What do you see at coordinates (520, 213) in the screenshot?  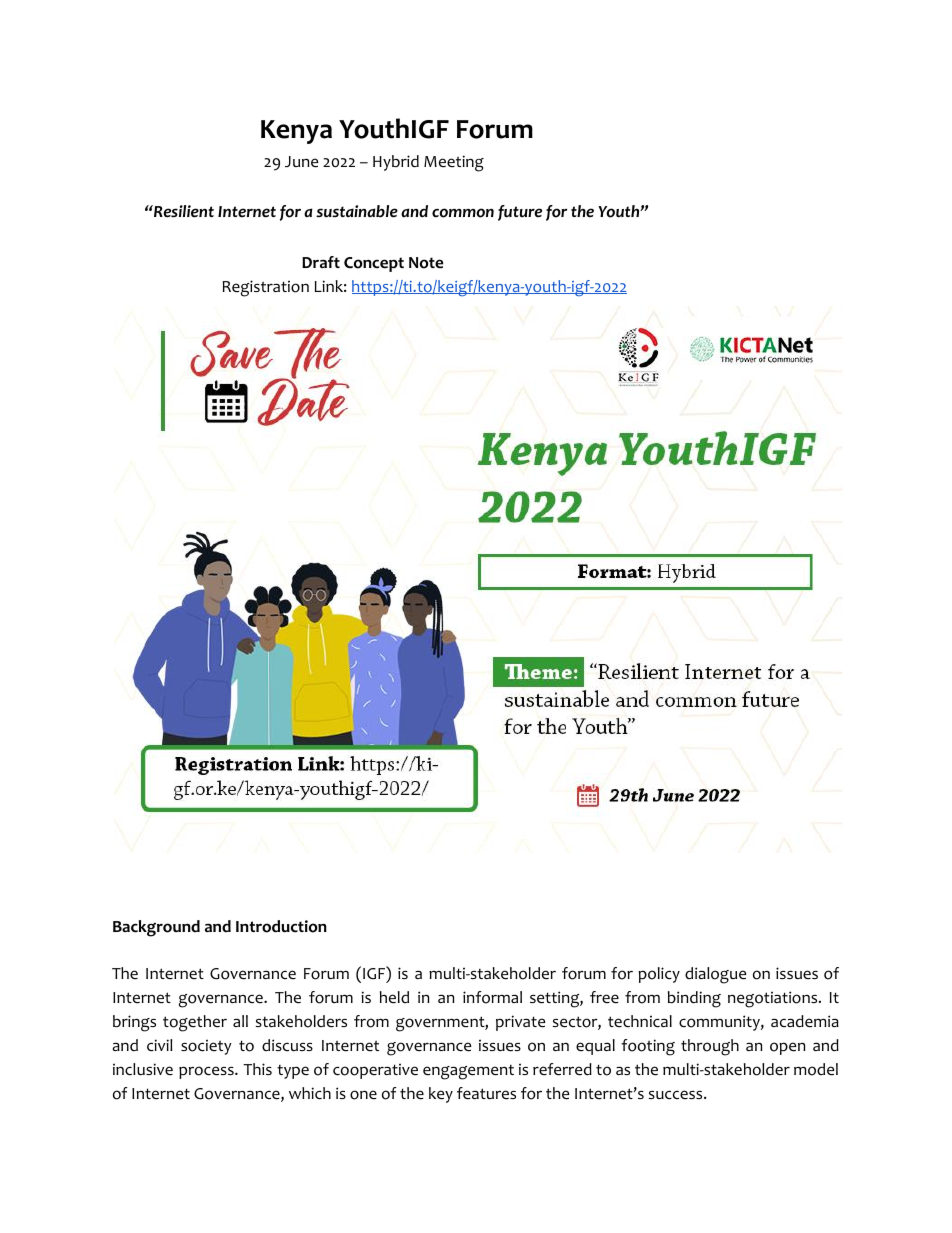 I see `future` at bounding box center [520, 213].
